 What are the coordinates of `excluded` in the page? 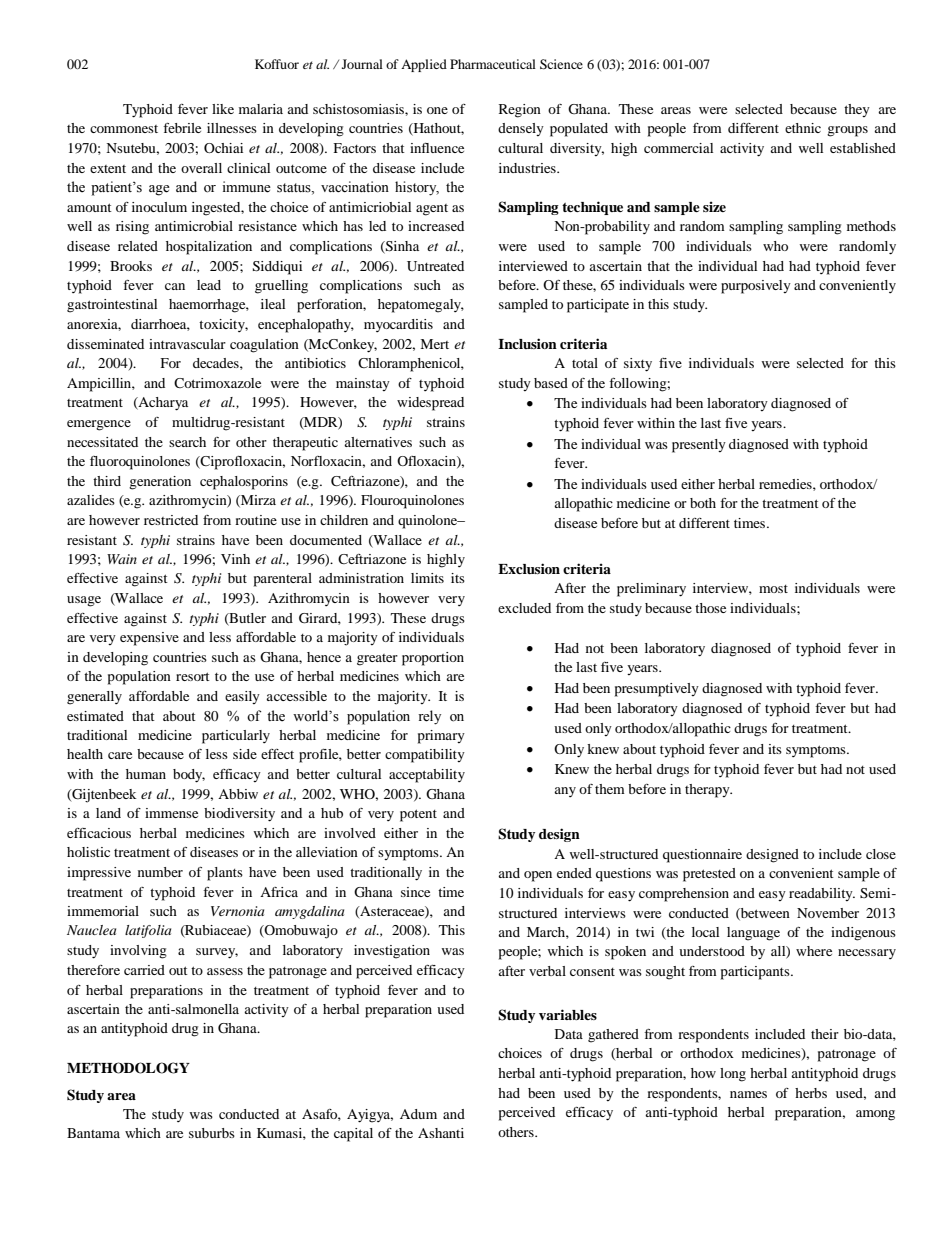 It's located at (524, 608).
